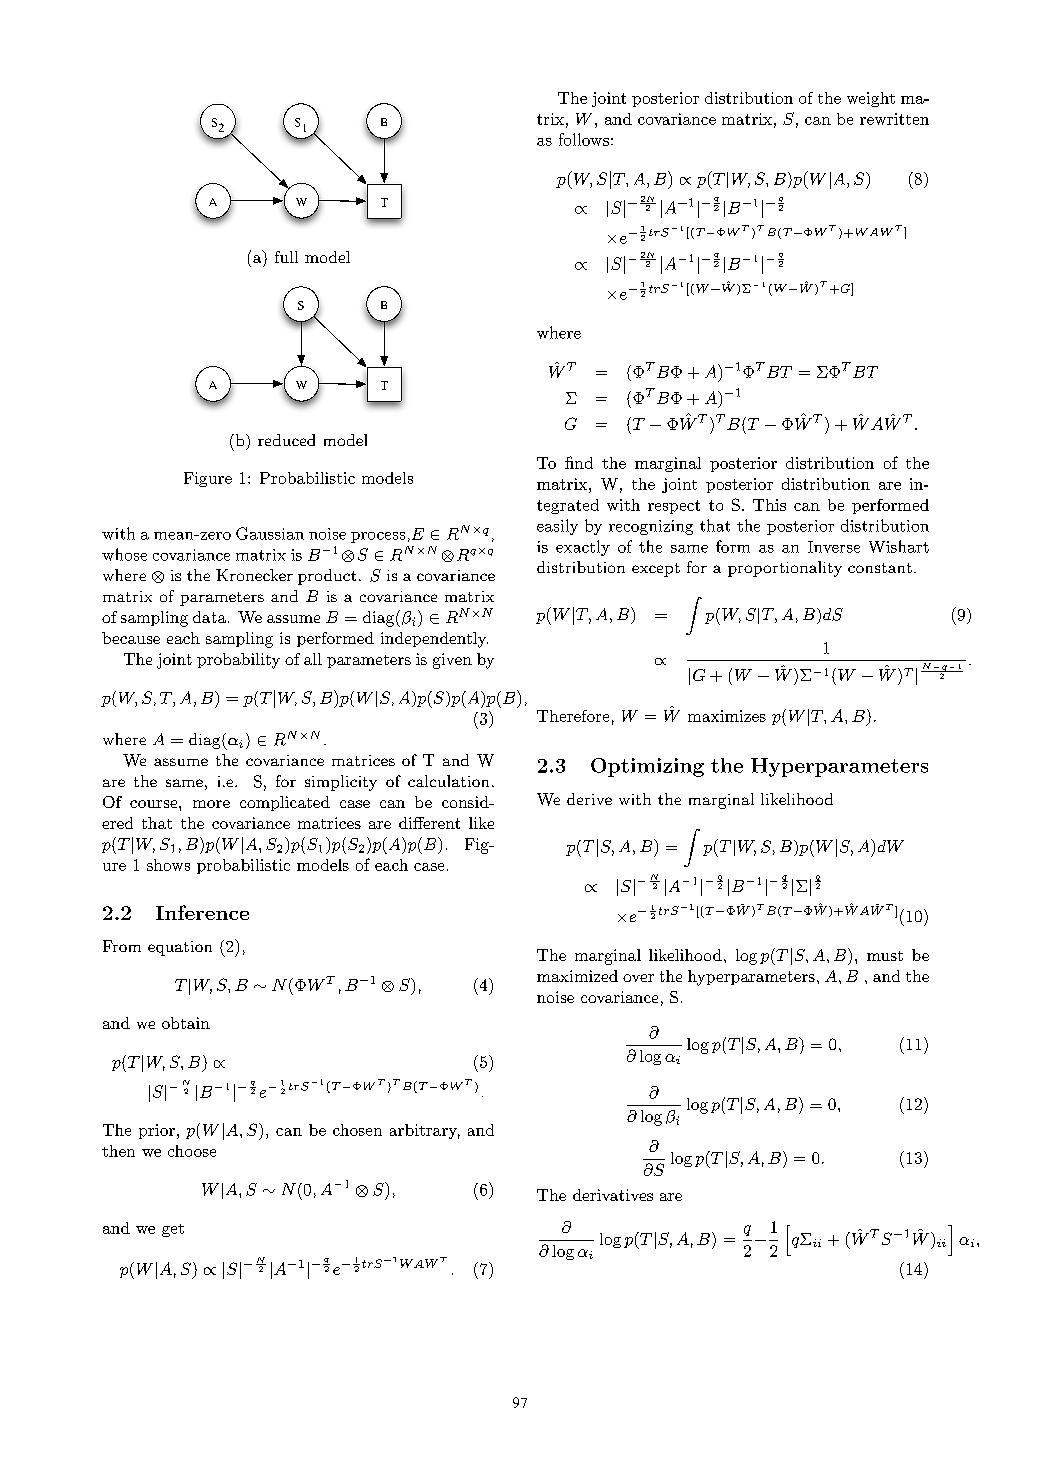 This screenshot has width=1040, height=1471. What do you see at coordinates (452, 661) in the screenshot?
I see `given` at bounding box center [452, 661].
